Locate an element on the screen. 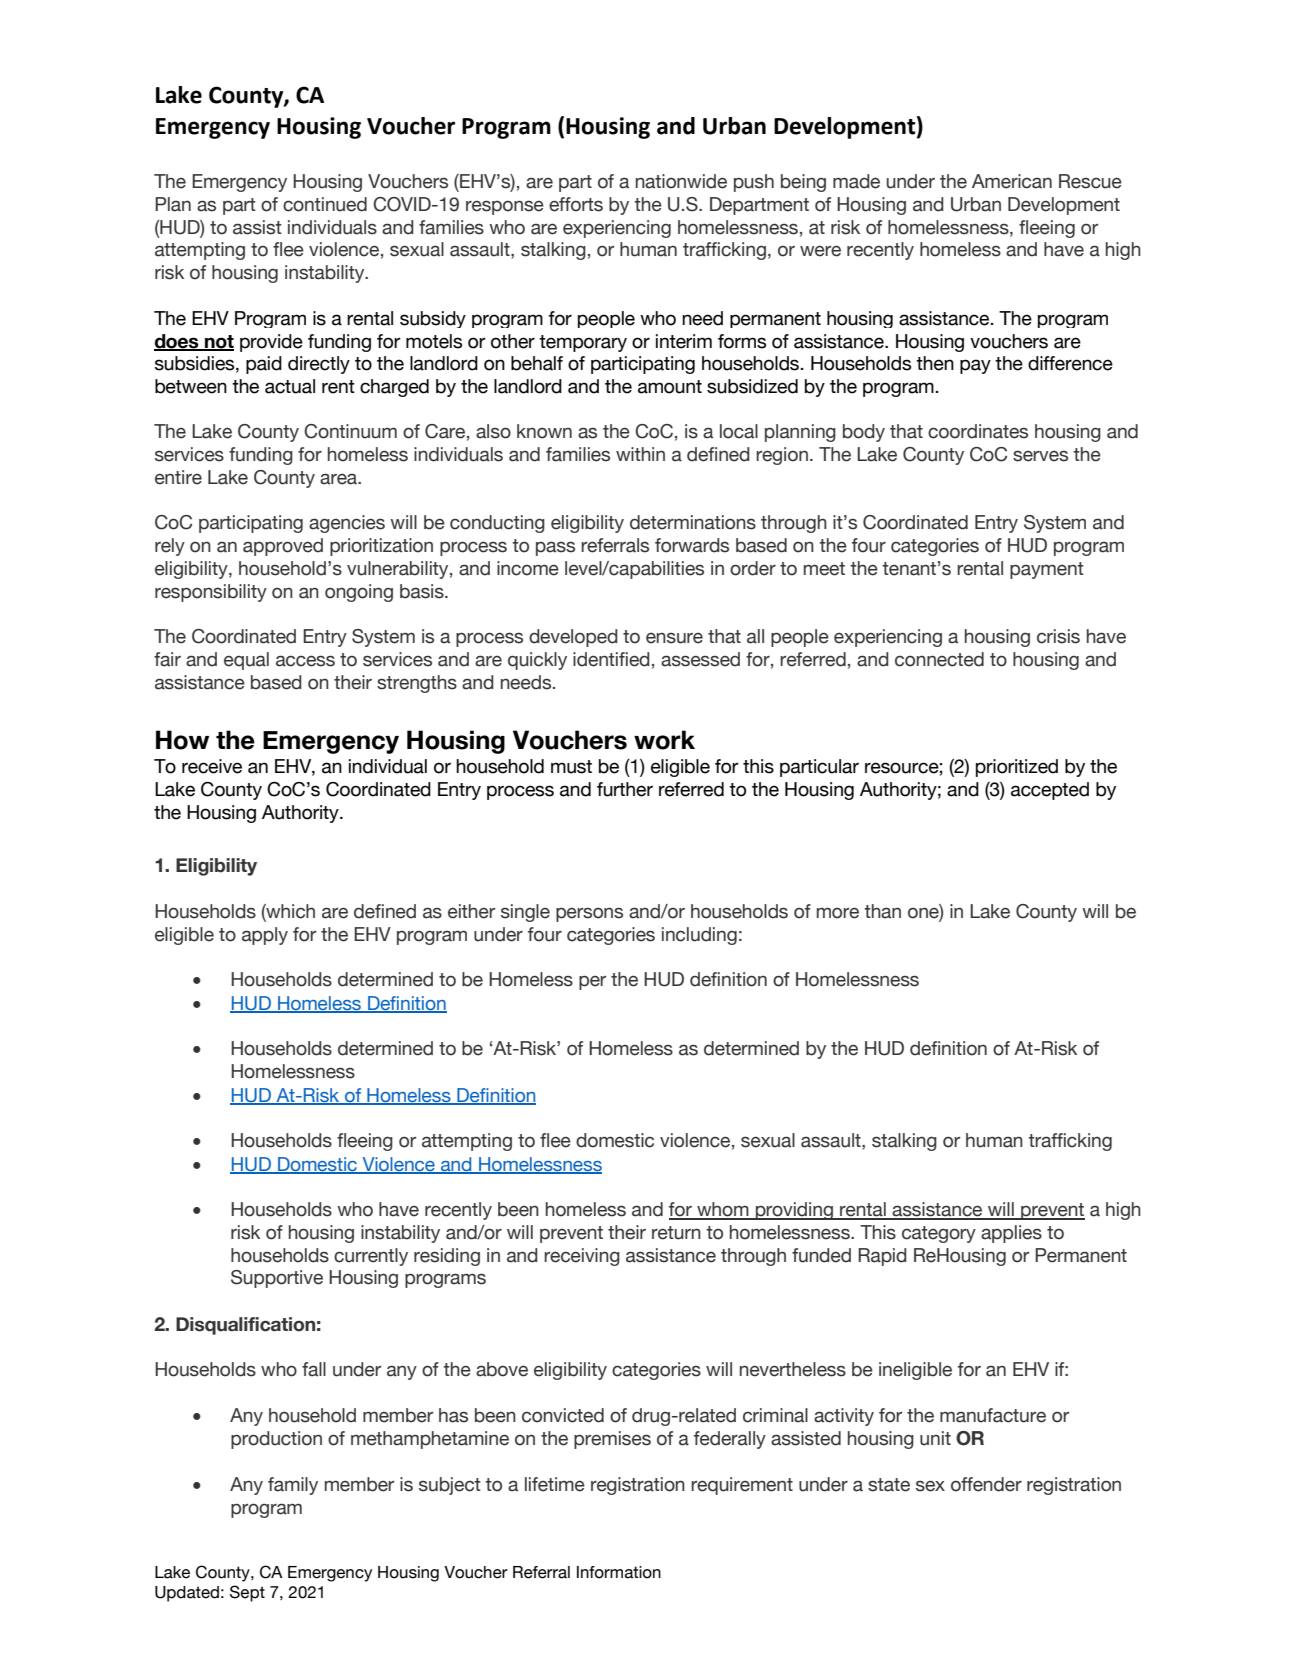 The height and width of the screenshot is (1676, 1295). continued is located at coordinates (325, 204).
